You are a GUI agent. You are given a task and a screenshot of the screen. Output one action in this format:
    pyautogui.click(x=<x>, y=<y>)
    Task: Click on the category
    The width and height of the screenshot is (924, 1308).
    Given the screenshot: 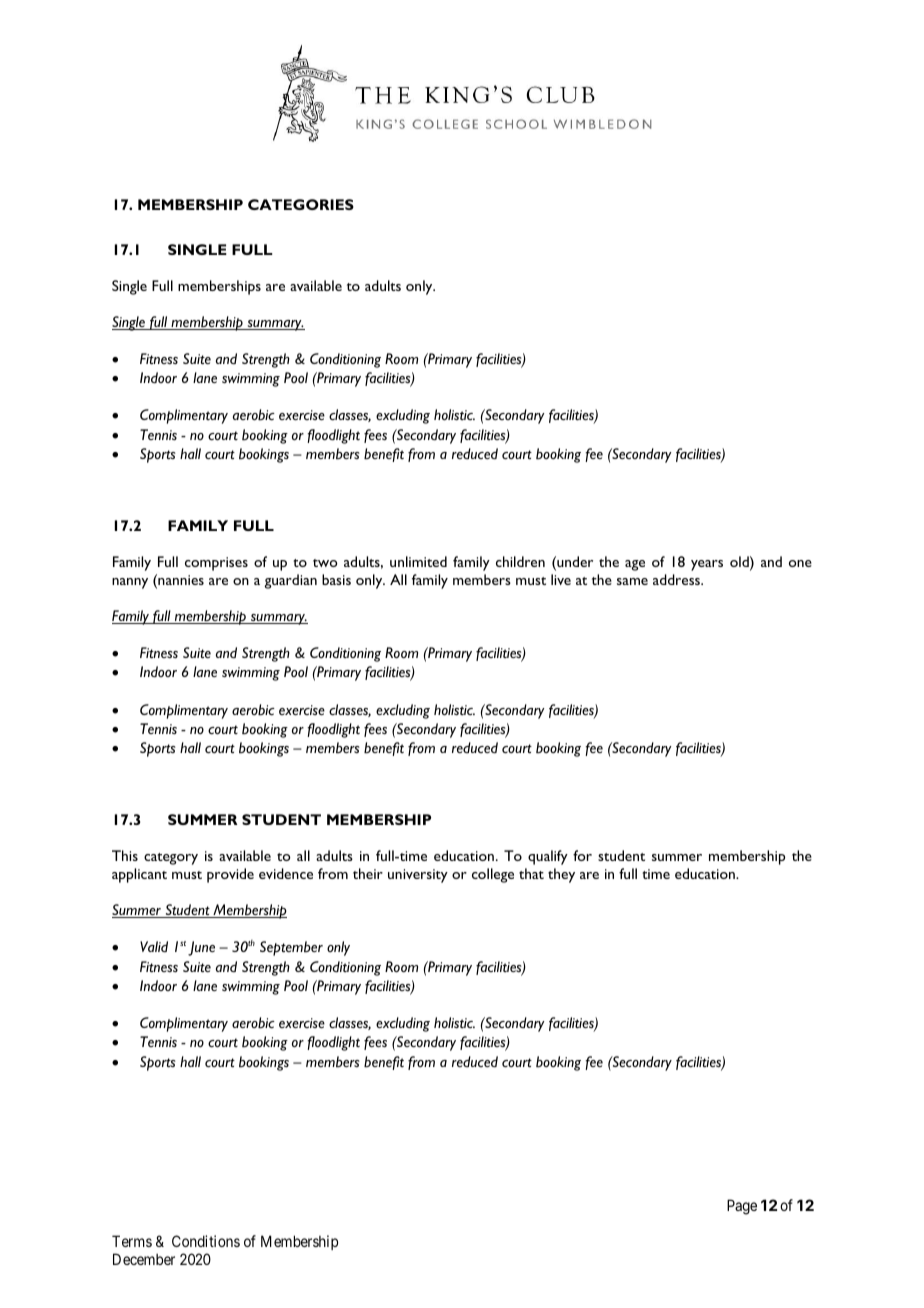 What is the action you would take?
    pyautogui.click(x=171, y=859)
